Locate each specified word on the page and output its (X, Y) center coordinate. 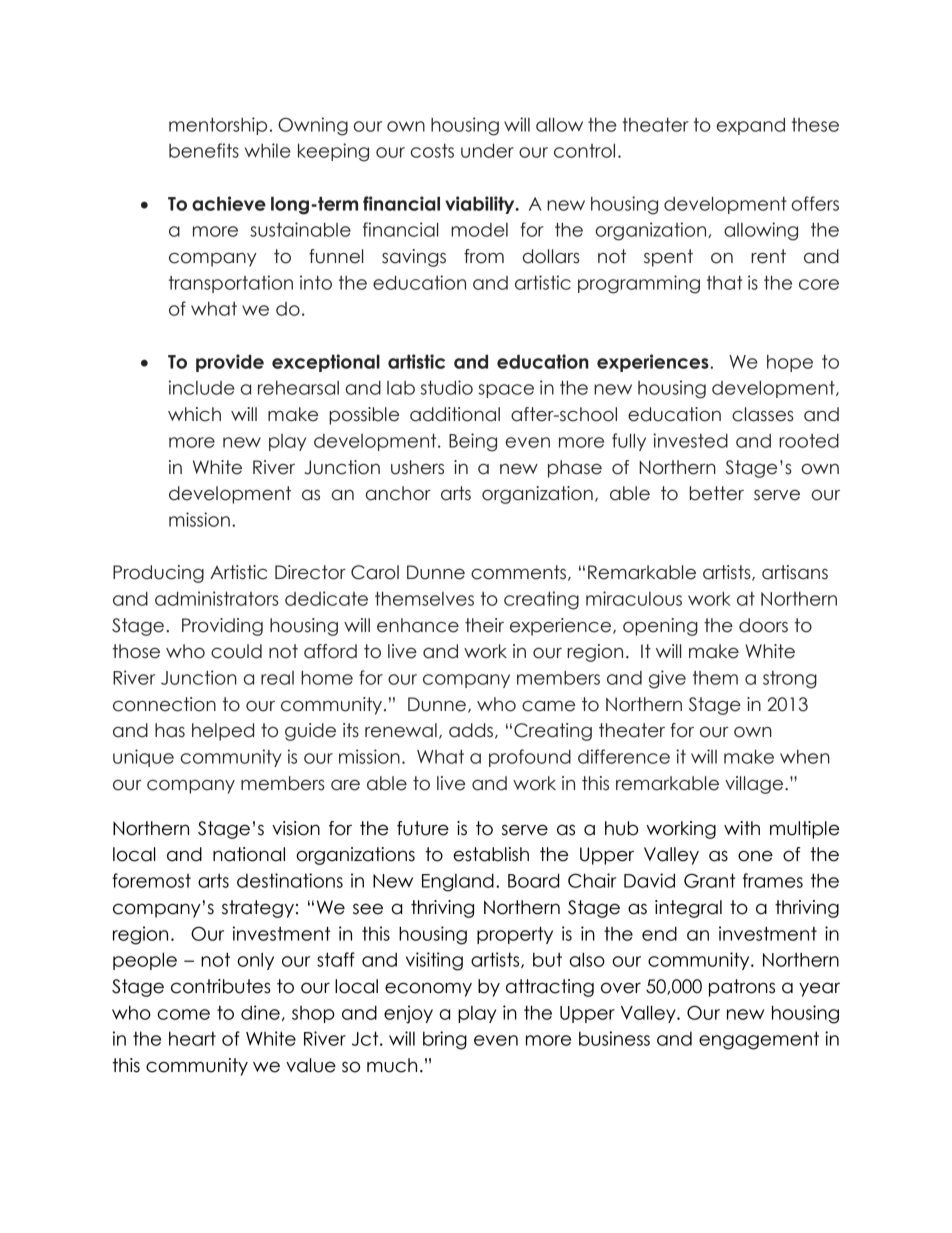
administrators (217, 598)
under (487, 150)
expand (750, 126)
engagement (759, 1040)
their (484, 625)
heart (192, 1038)
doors (763, 625)
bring (445, 1040)
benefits (204, 150)
